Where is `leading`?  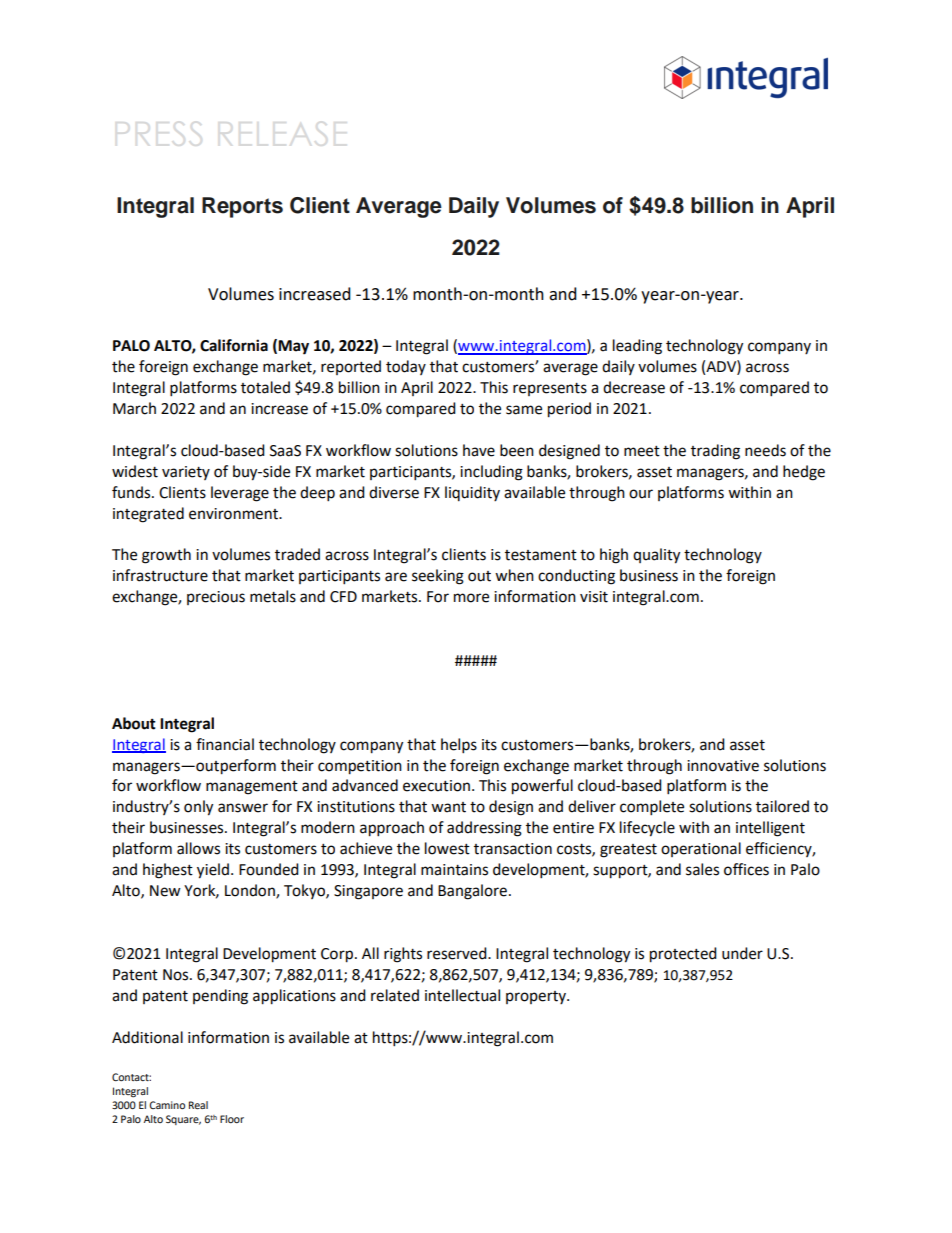
leading is located at coordinates (637, 347).
